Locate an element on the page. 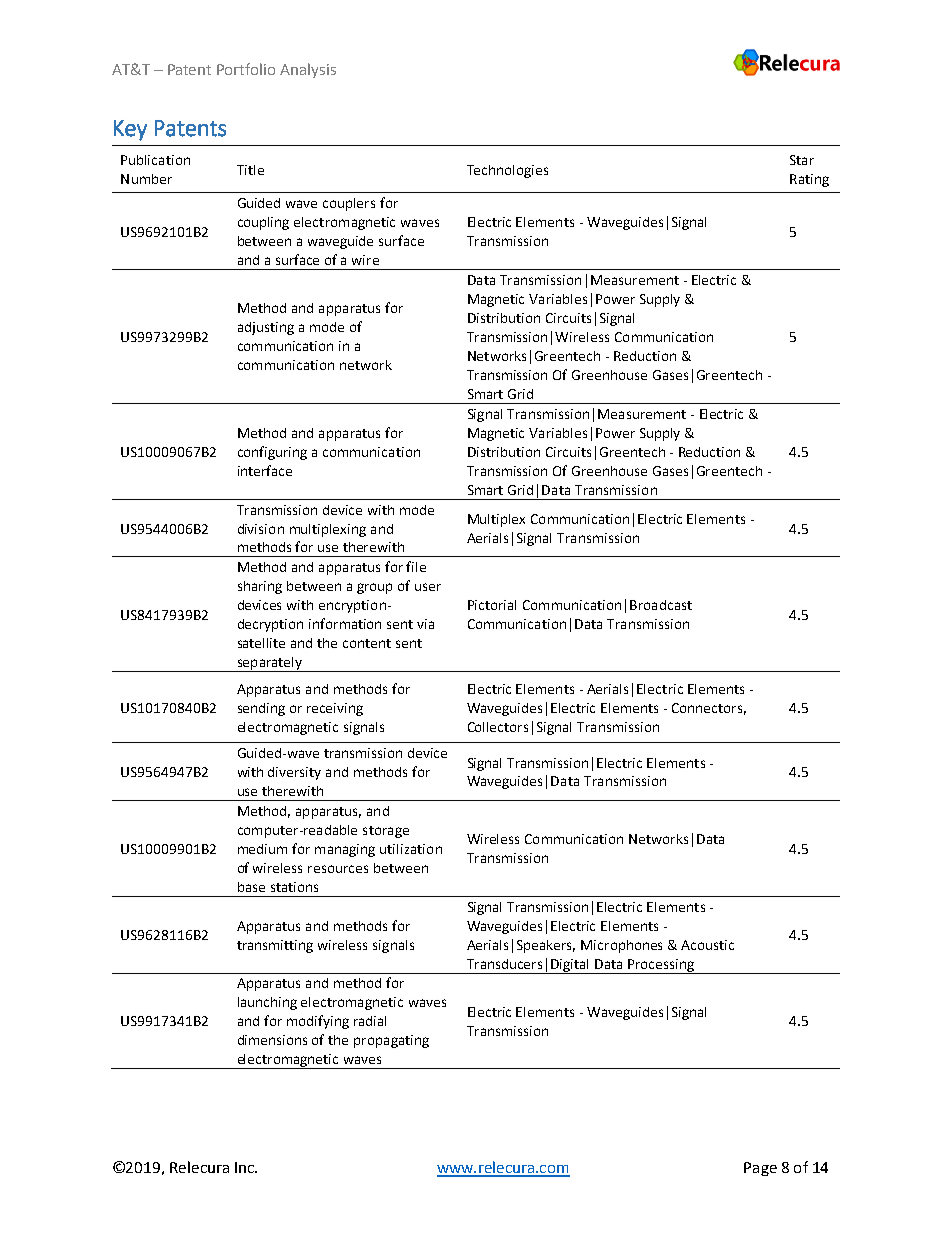 The width and height of the page is (952, 1233). adjusting is located at coordinates (266, 328).
